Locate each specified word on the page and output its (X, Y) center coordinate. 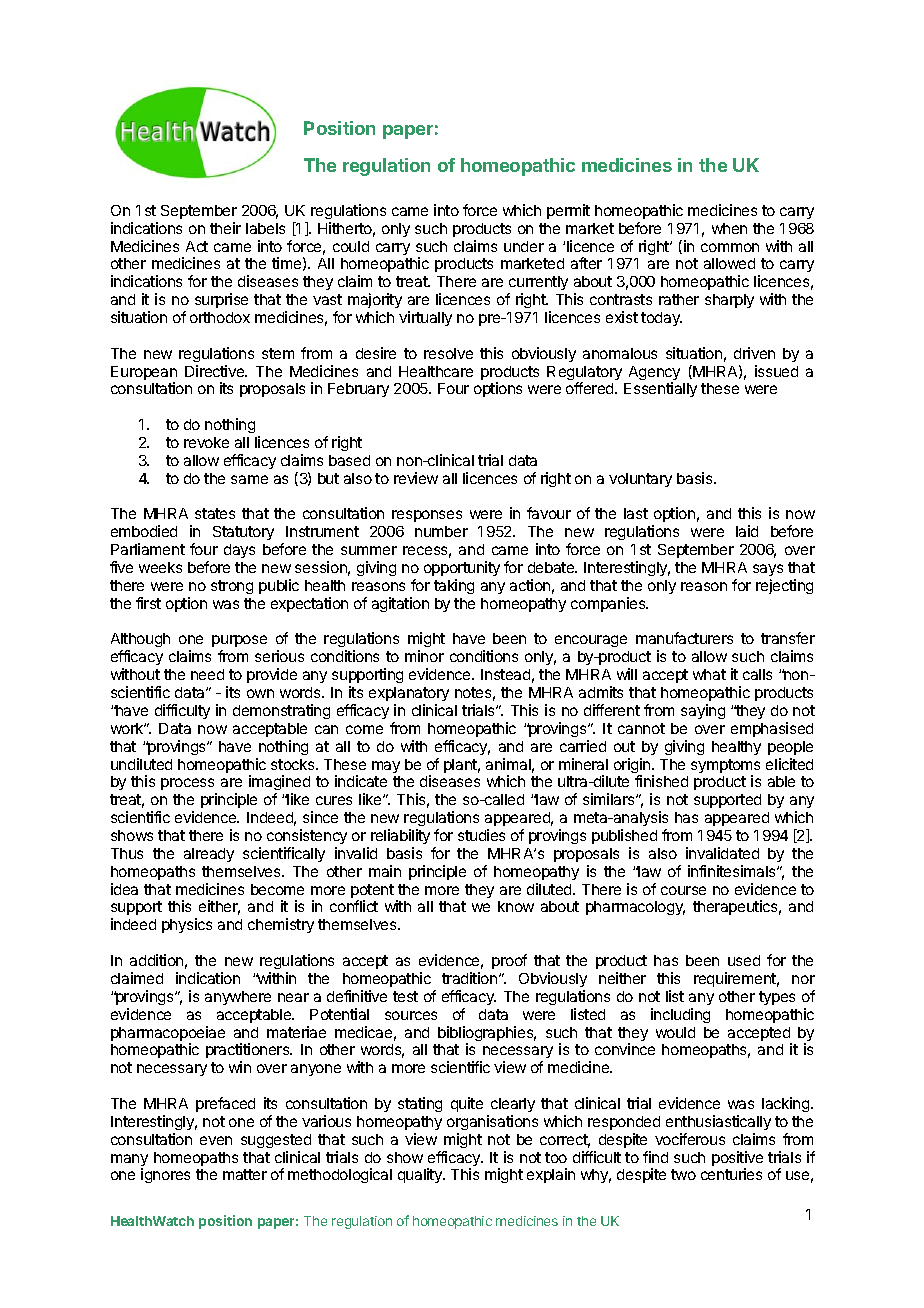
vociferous (690, 1139)
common (730, 247)
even (216, 1140)
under (524, 246)
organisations (492, 1122)
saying (703, 711)
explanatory (409, 694)
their (225, 228)
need (207, 674)
